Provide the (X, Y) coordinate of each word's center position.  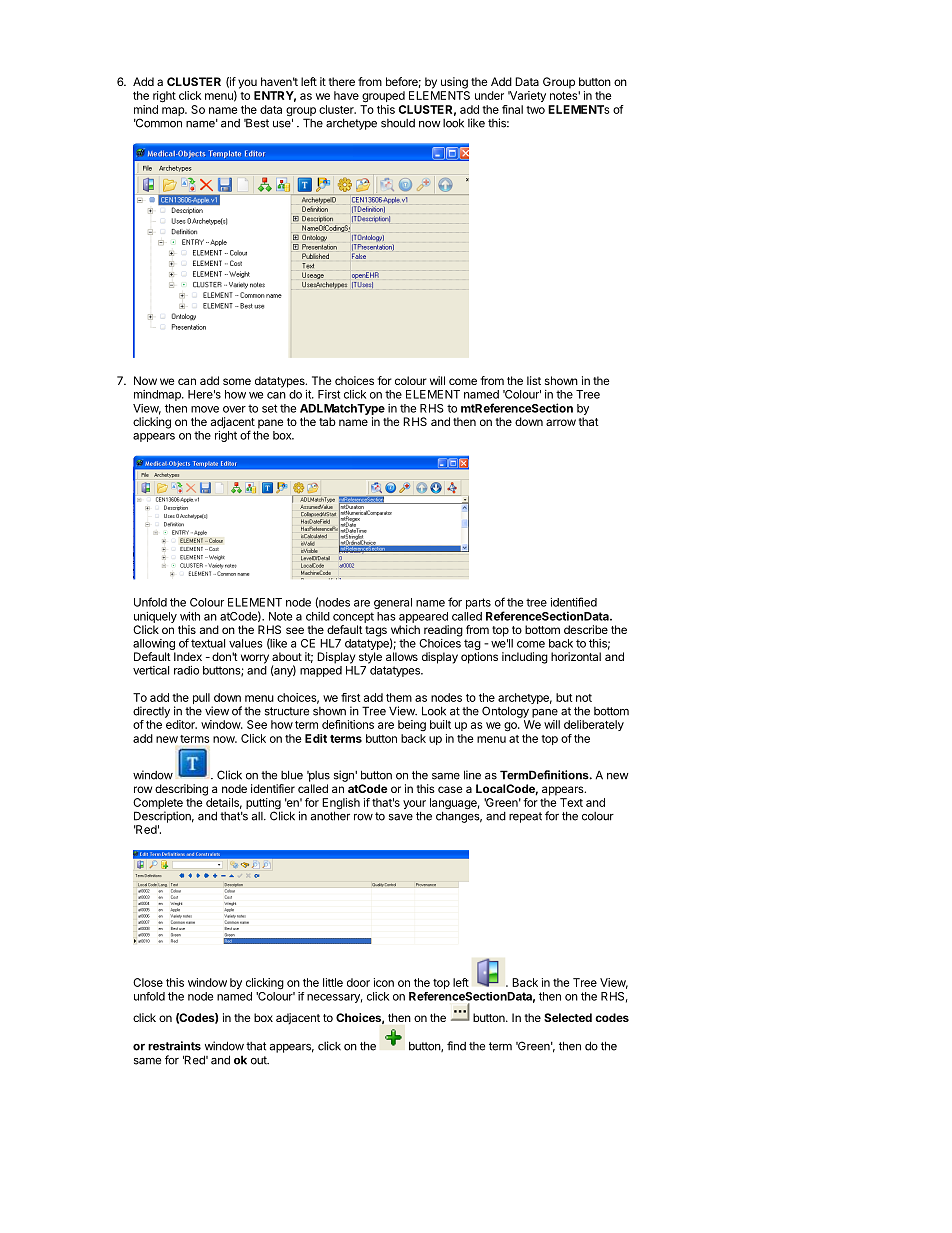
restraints (174, 1046)
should (398, 123)
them (399, 697)
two (535, 110)
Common (158, 123)
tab (327, 421)
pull (201, 698)
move (205, 409)
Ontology (505, 712)
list (534, 380)
